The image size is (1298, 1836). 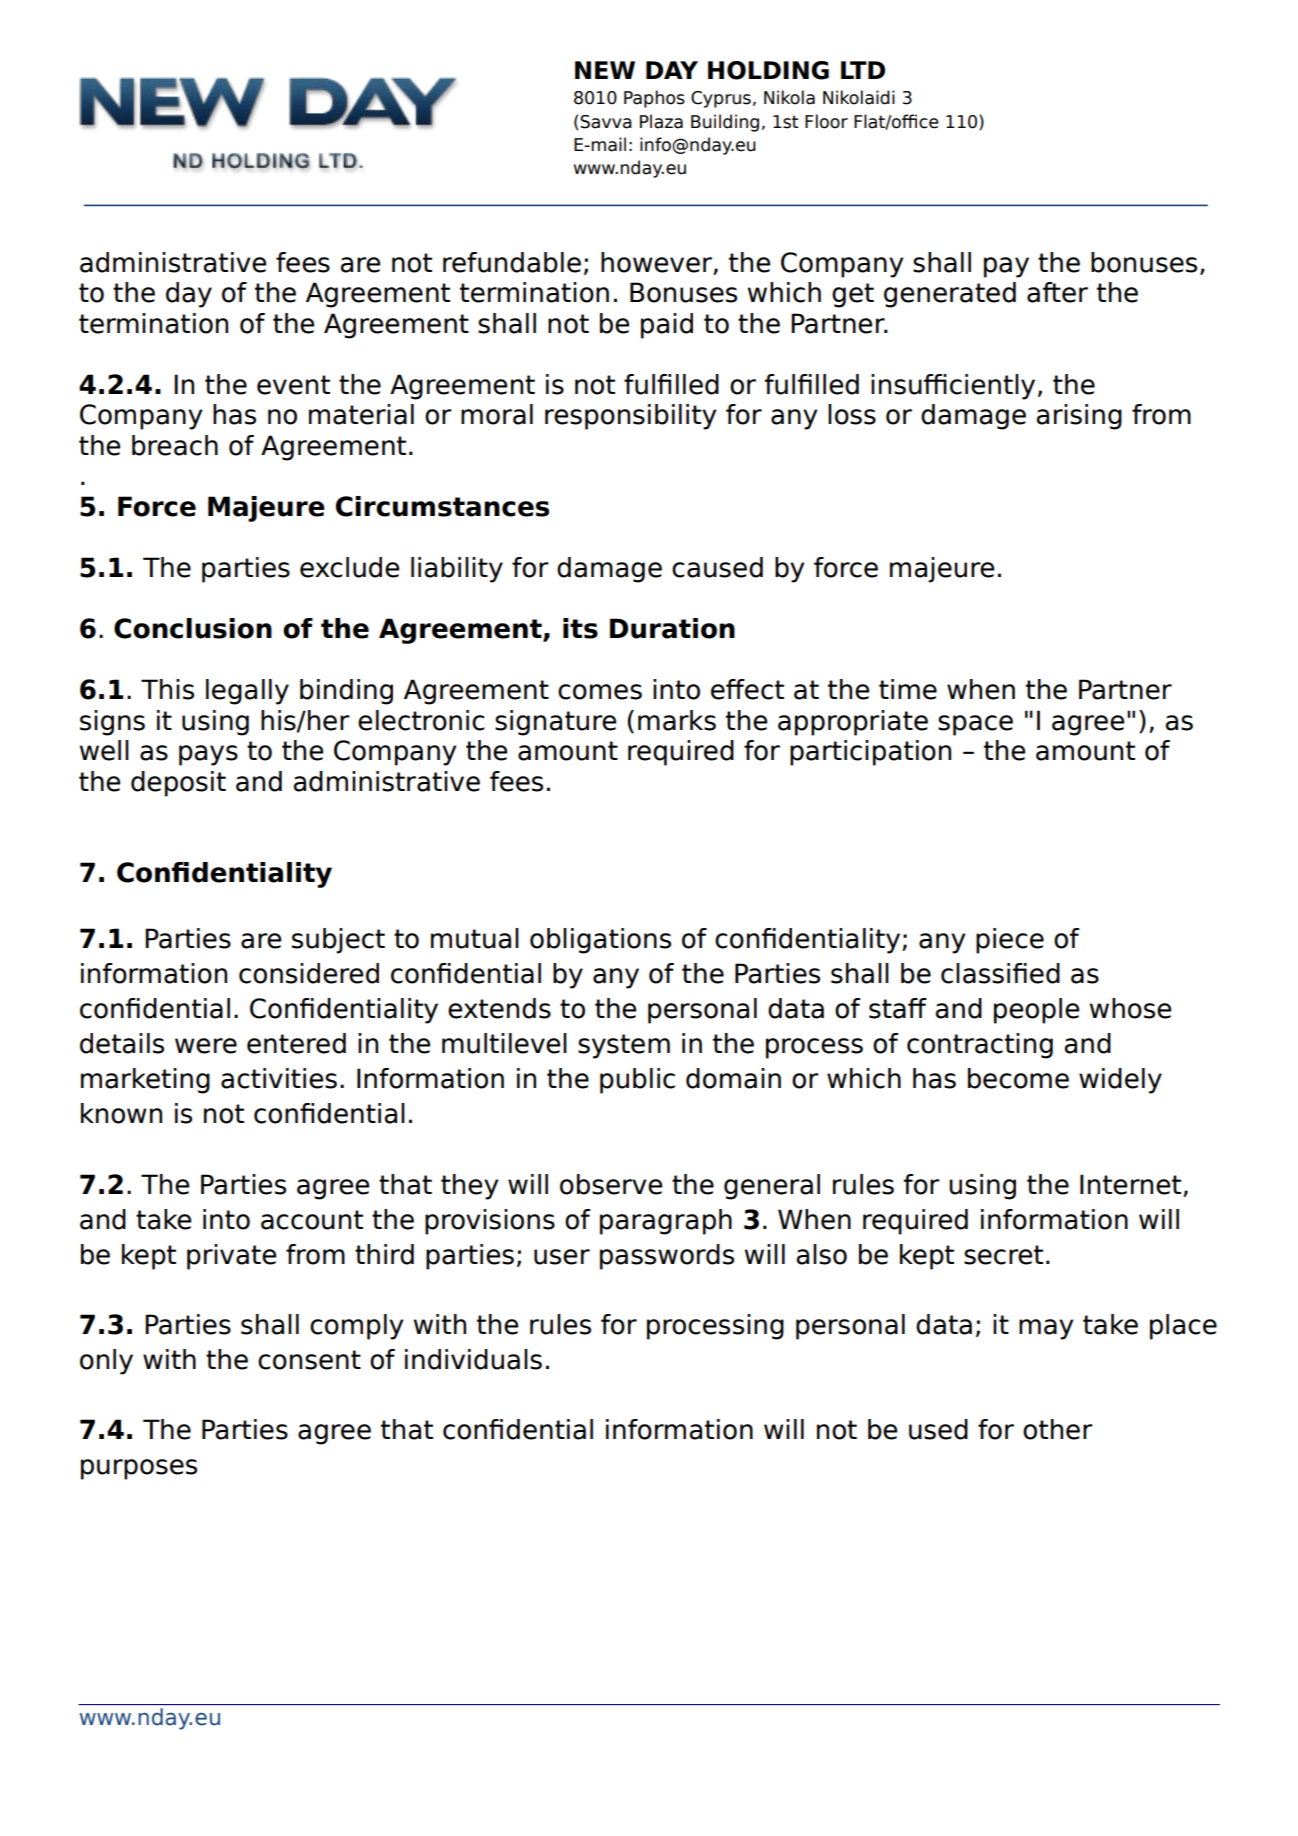 I want to click on arising, so click(x=1079, y=417).
